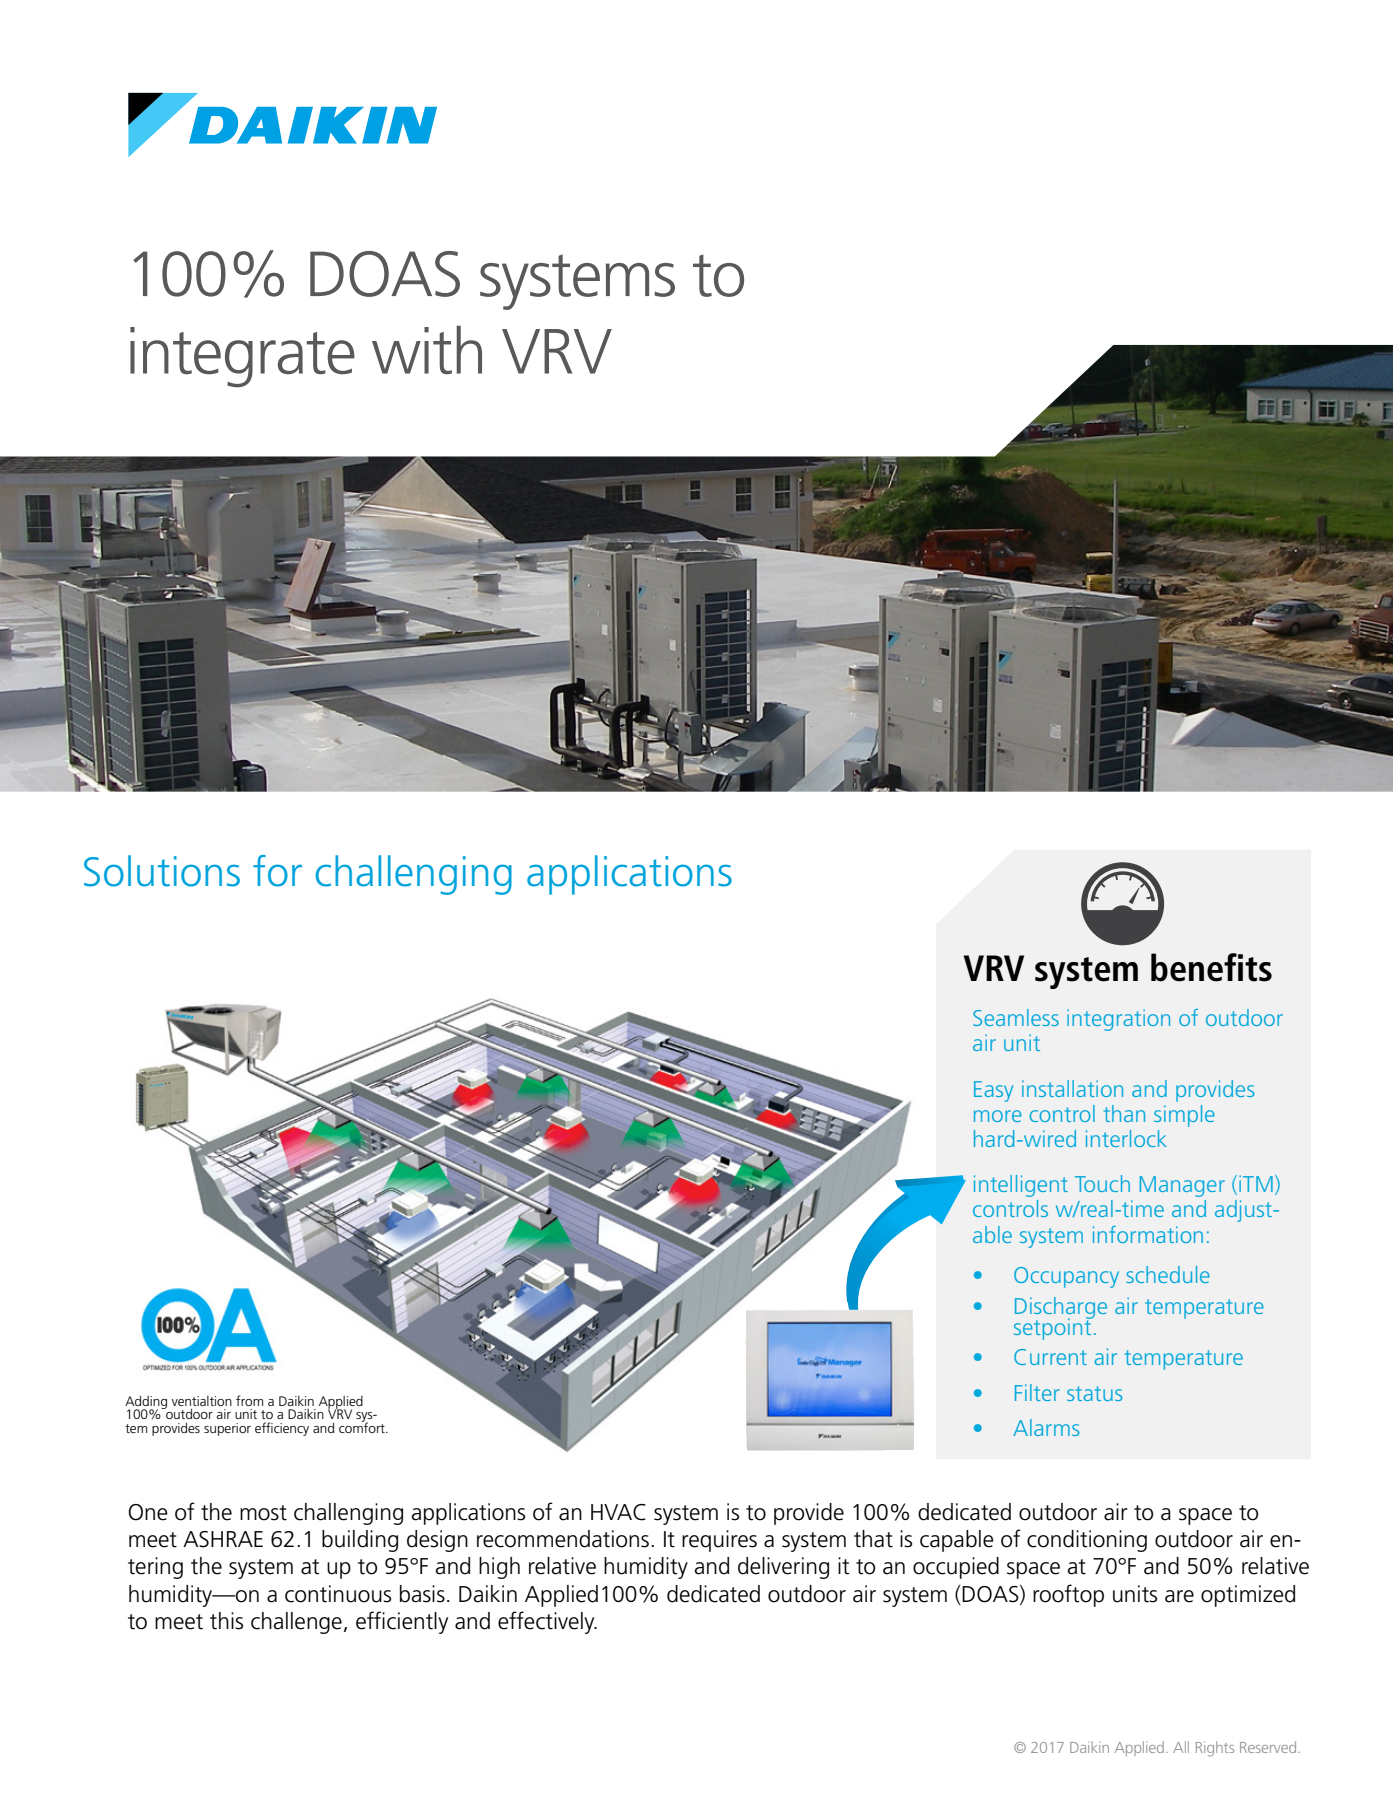  I want to click on integration, so click(1118, 1020).
